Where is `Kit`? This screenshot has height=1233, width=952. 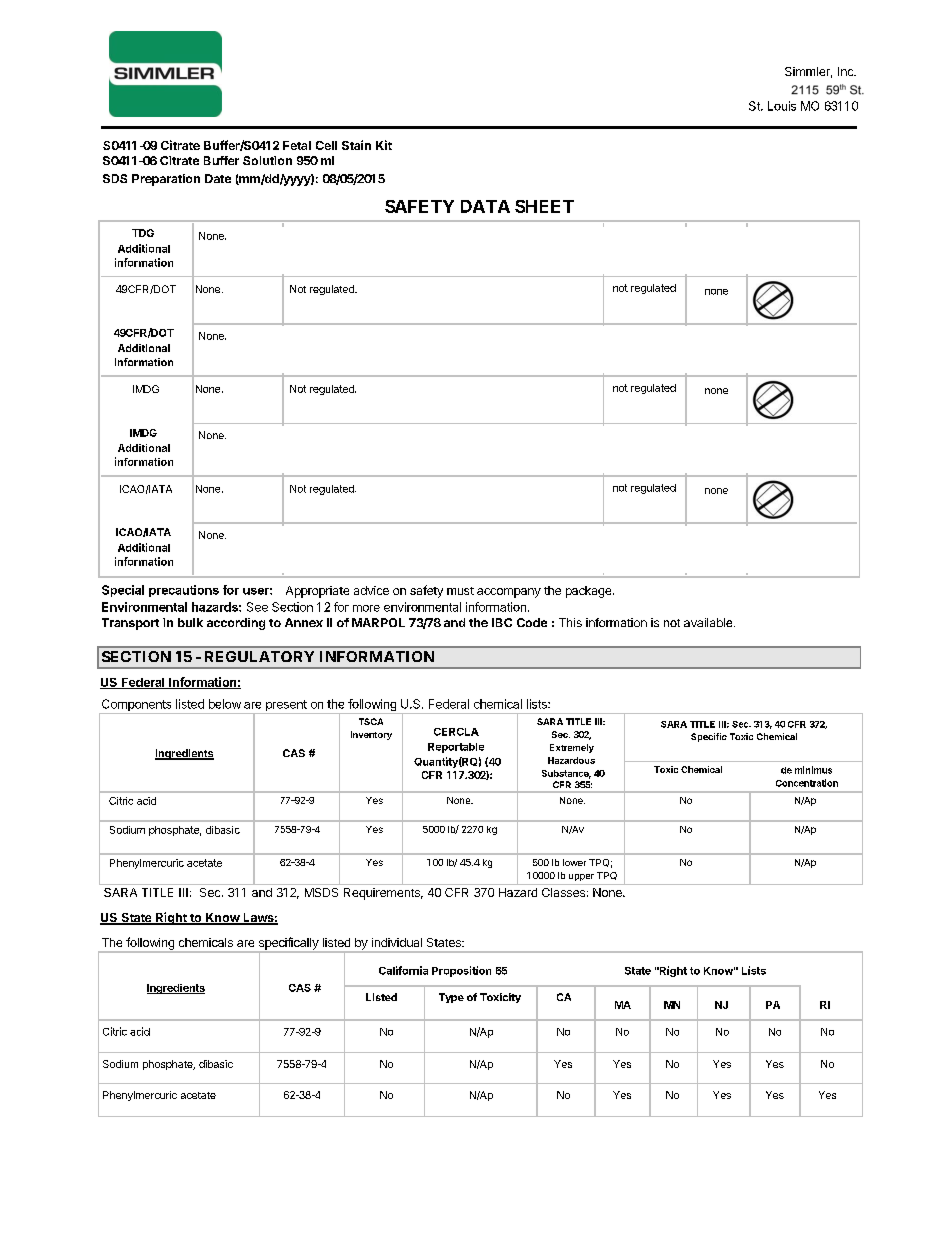
Kit is located at coordinates (384, 145).
